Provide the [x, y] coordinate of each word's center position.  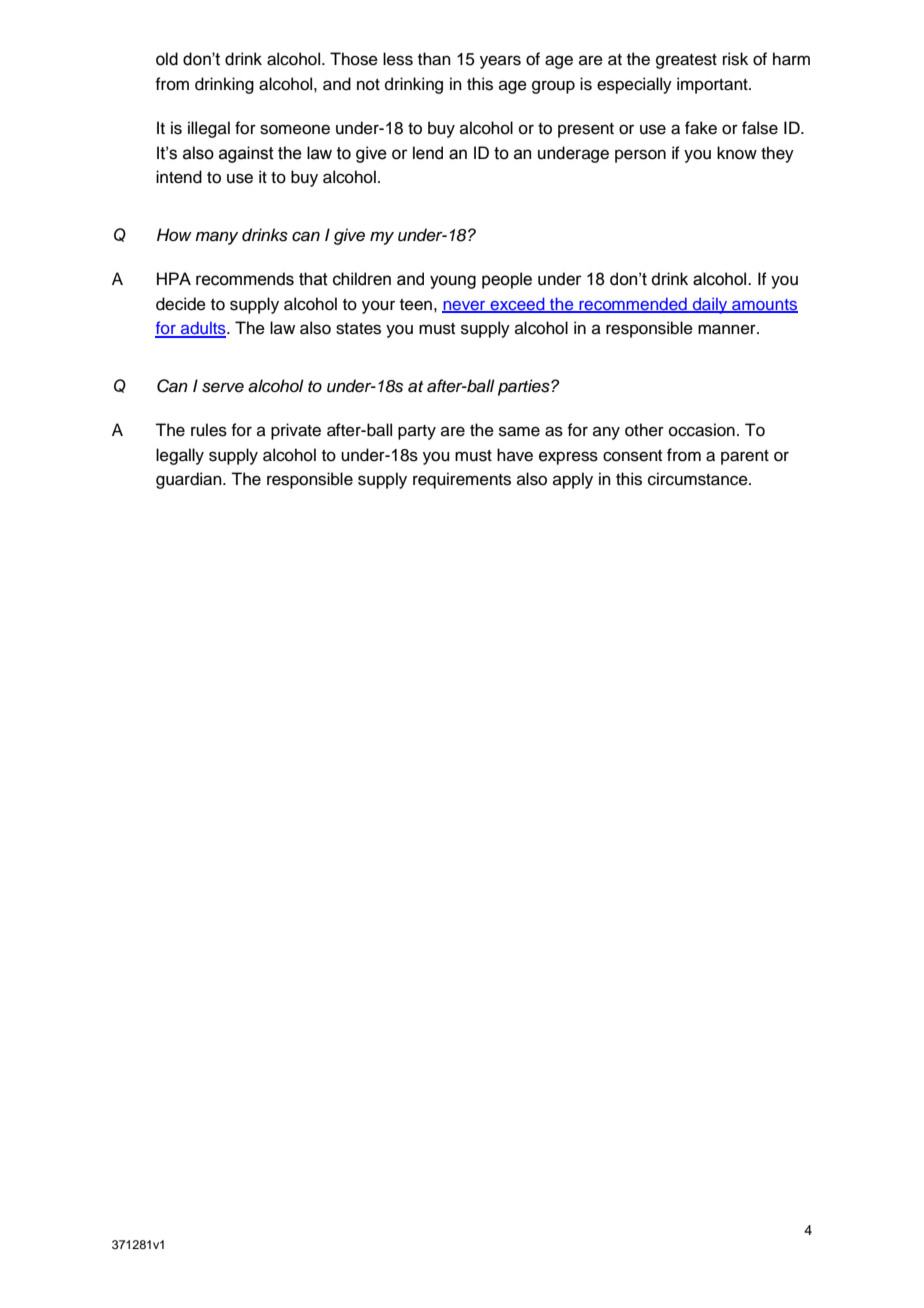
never [465, 306]
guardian [190, 480]
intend [179, 177]
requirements [462, 480]
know [737, 153]
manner [728, 329]
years [500, 62]
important [713, 85]
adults [203, 329]
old [167, 59]
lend [428, 153]
